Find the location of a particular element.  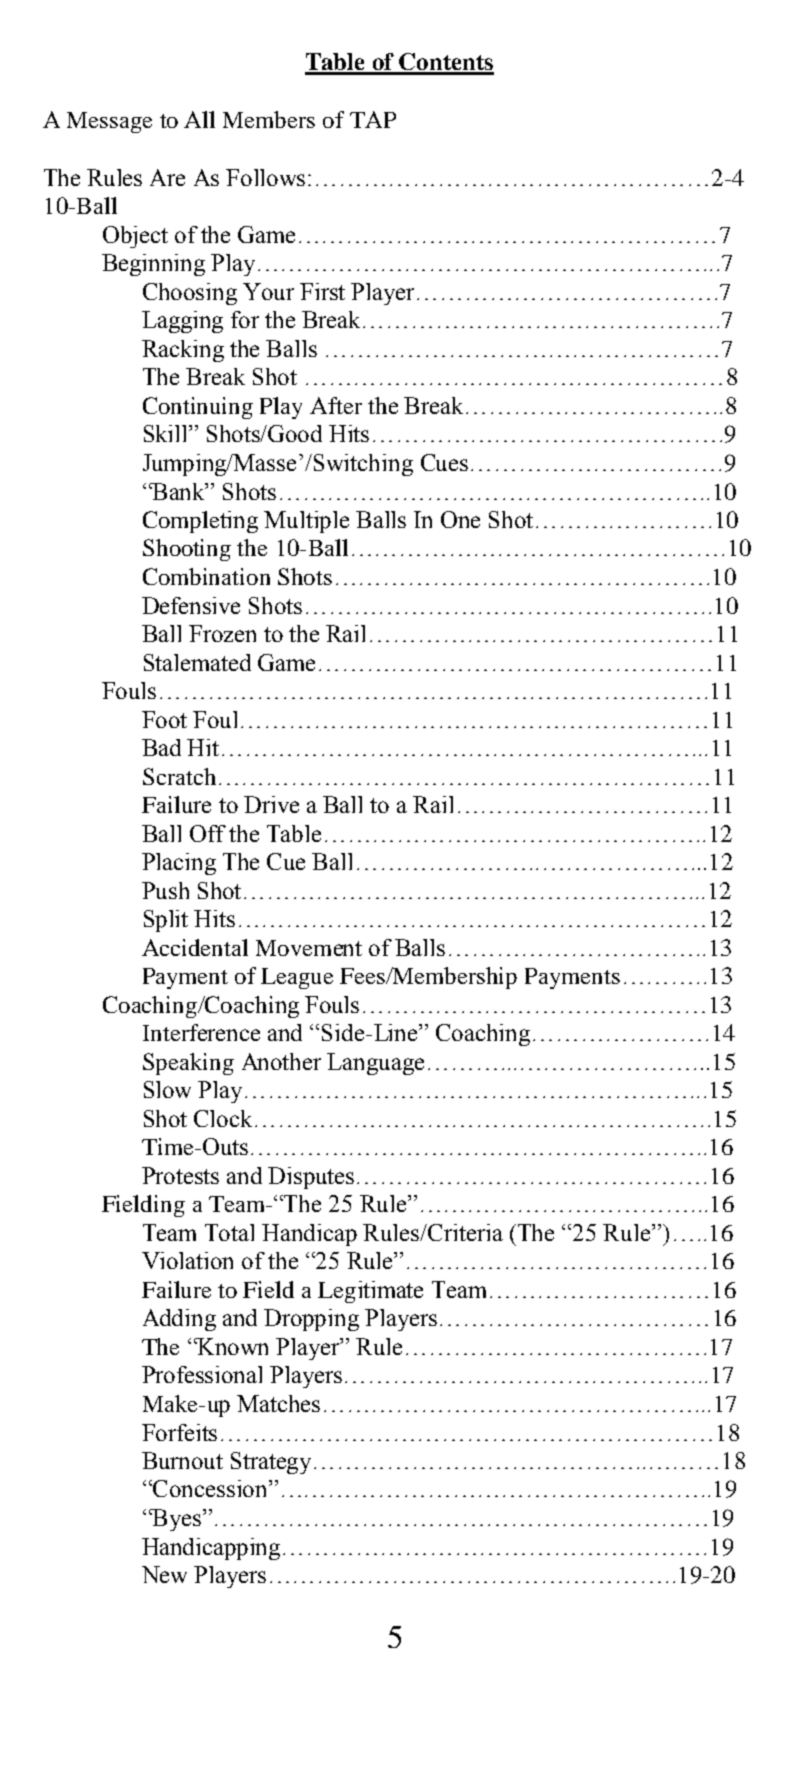

One is located at coordinates (460, 519).
